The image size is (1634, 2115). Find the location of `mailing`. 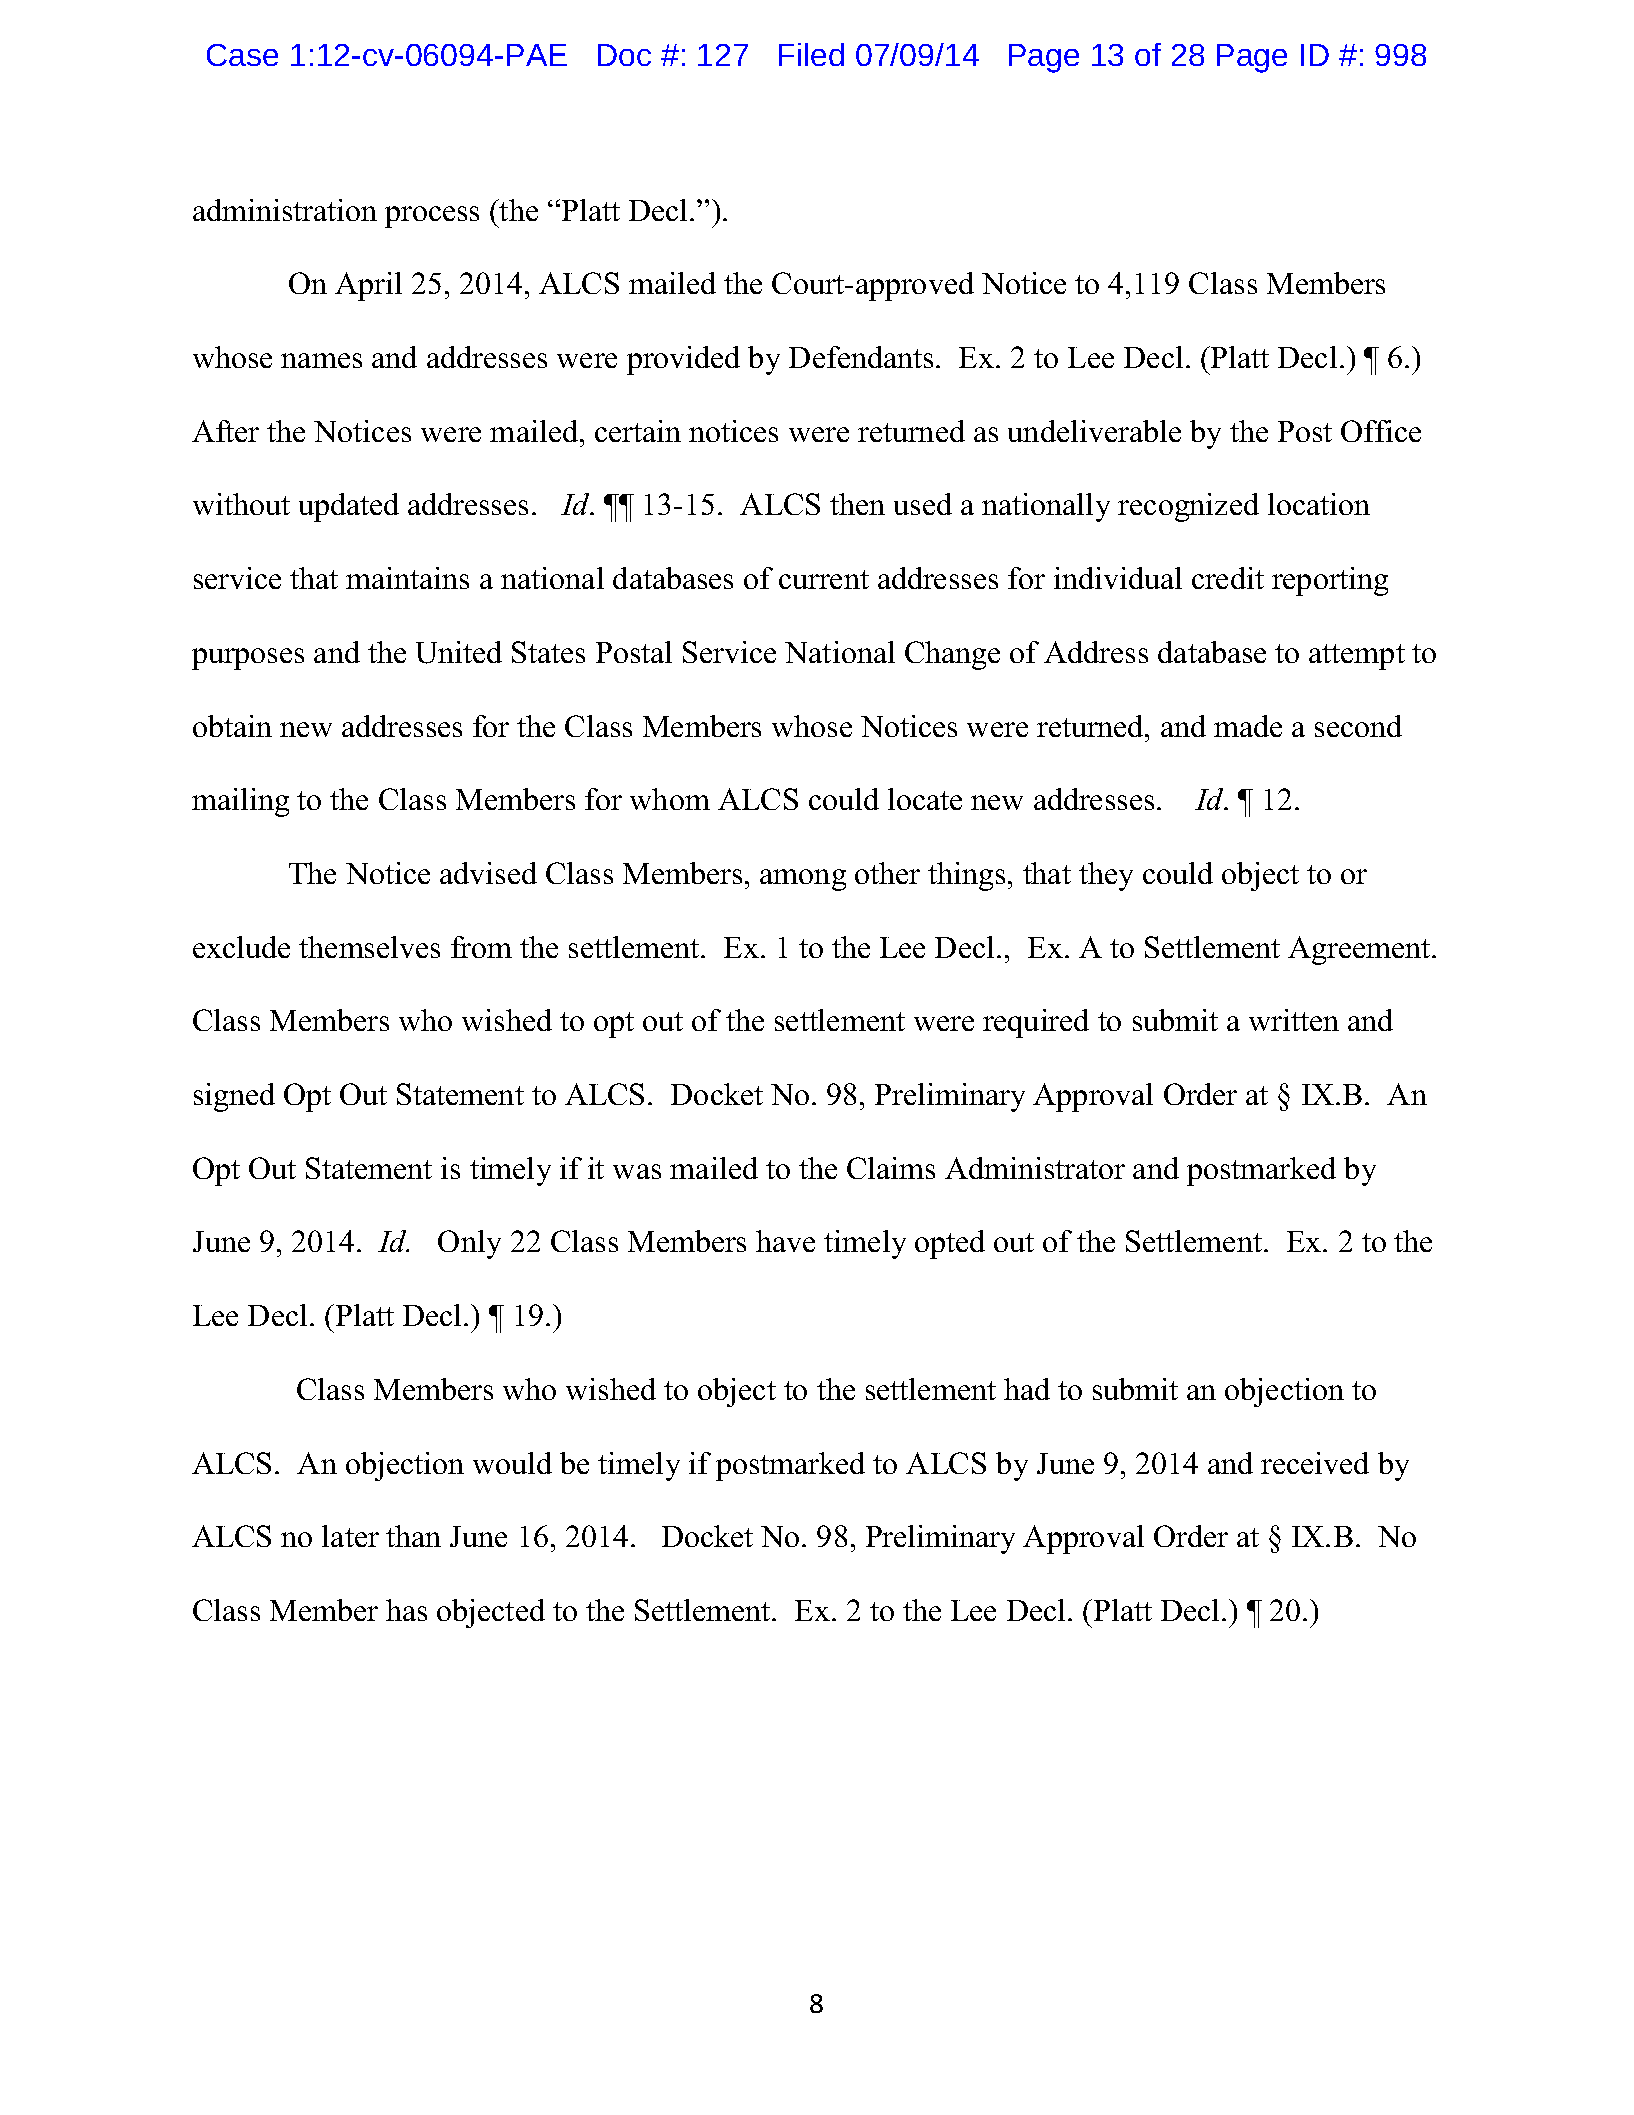

mailing is located at coordinates (240, 802).
